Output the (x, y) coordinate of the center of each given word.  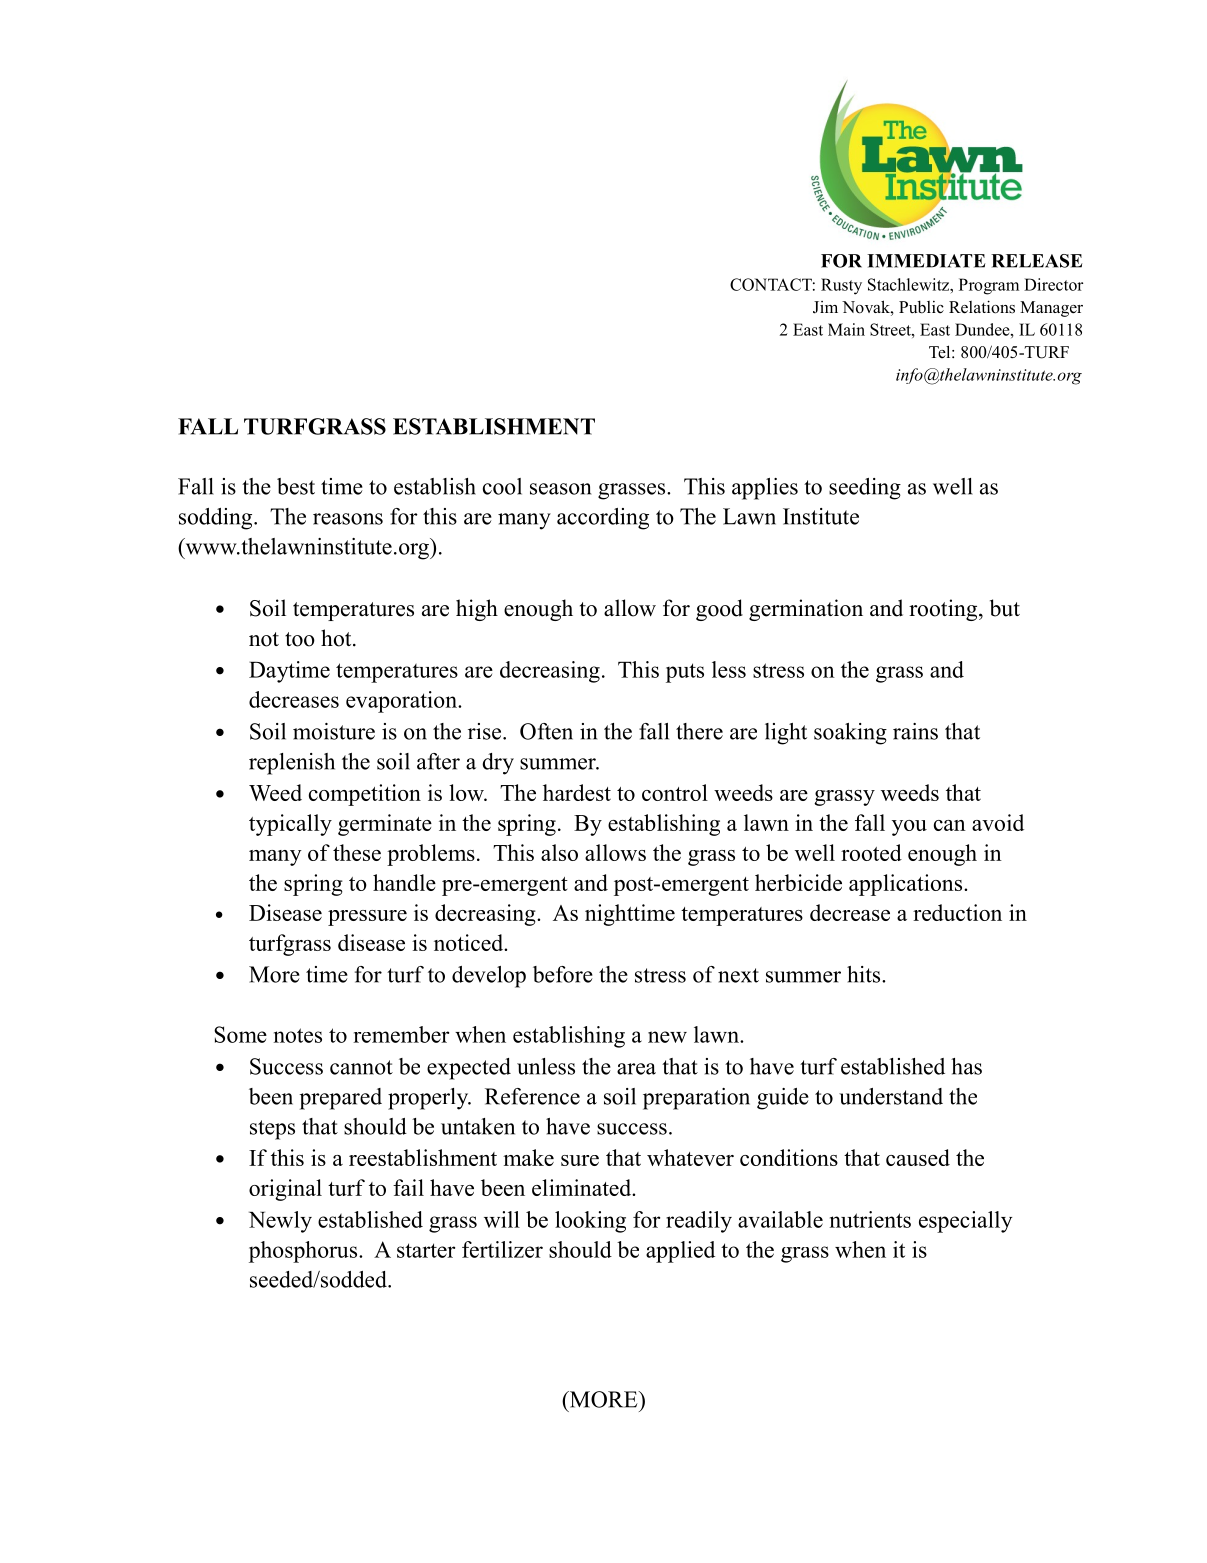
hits (865, 974)
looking (590, 1222)
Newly (280, 1222)
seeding (865, 489)
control (675, 792)
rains (915, 731)
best (296, 486)
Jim (825, 307)
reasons (348, 519)
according (603, 519)
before (563, 974)
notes (298, 1035)
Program (989, 286)
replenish (292, 764)
